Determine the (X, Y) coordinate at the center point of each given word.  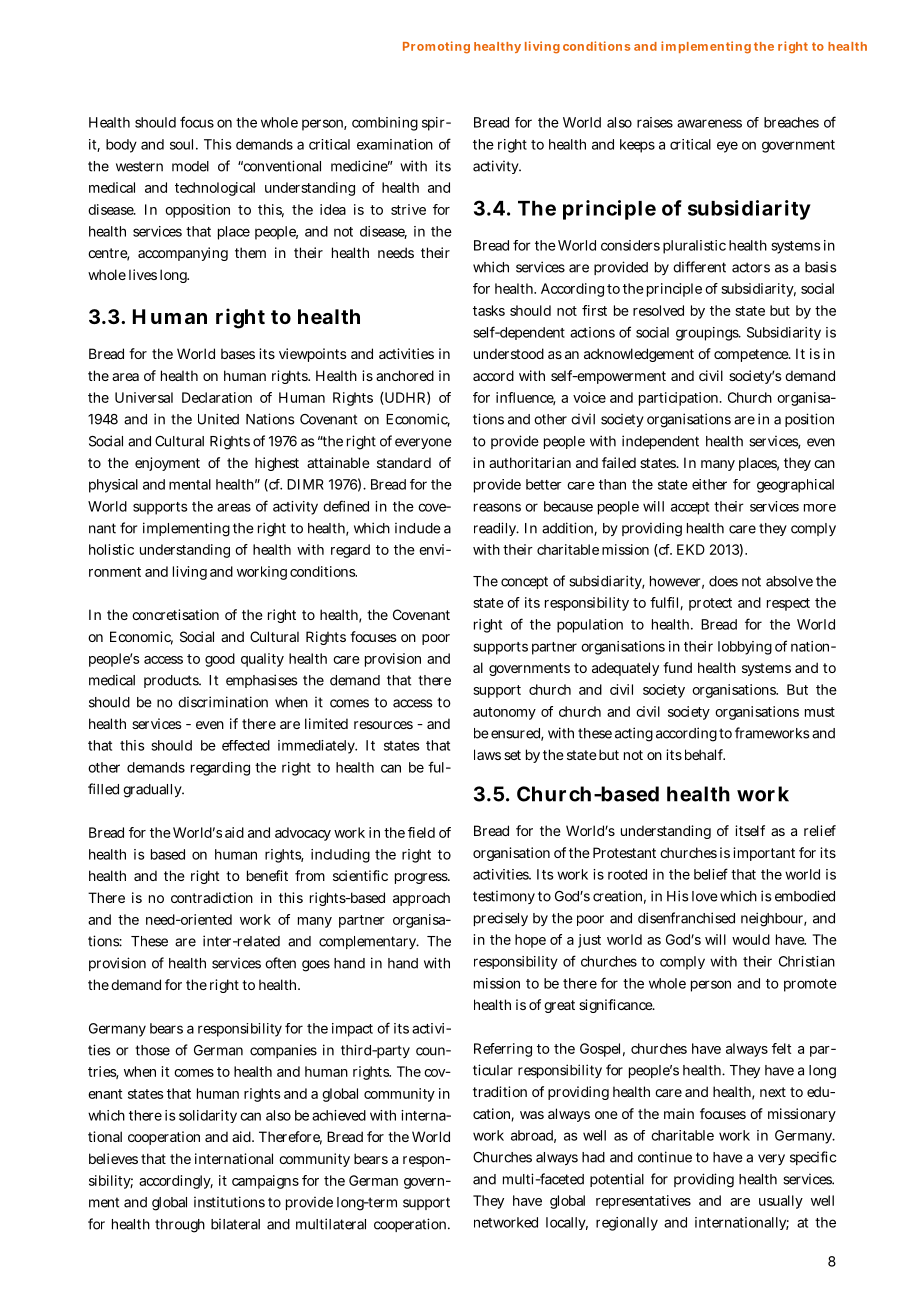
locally (567, 1223)
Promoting (436, 47)
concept (524, 582)
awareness (709, 123)
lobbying (745, 648)
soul (181, 144)
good (220, 660)
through (180, 1226)
